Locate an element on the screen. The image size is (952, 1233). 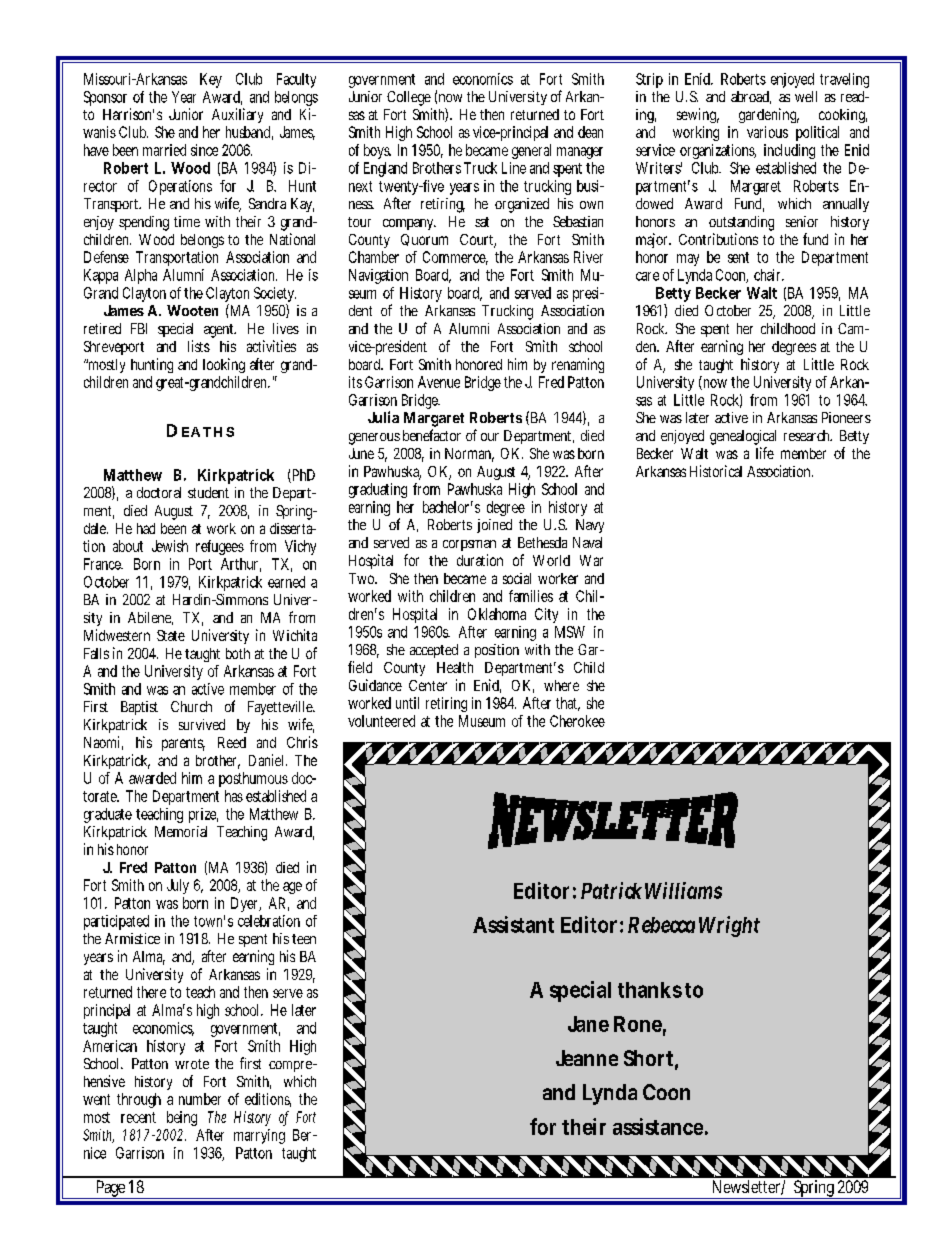
Short is located at coordinates (648, 1058).
